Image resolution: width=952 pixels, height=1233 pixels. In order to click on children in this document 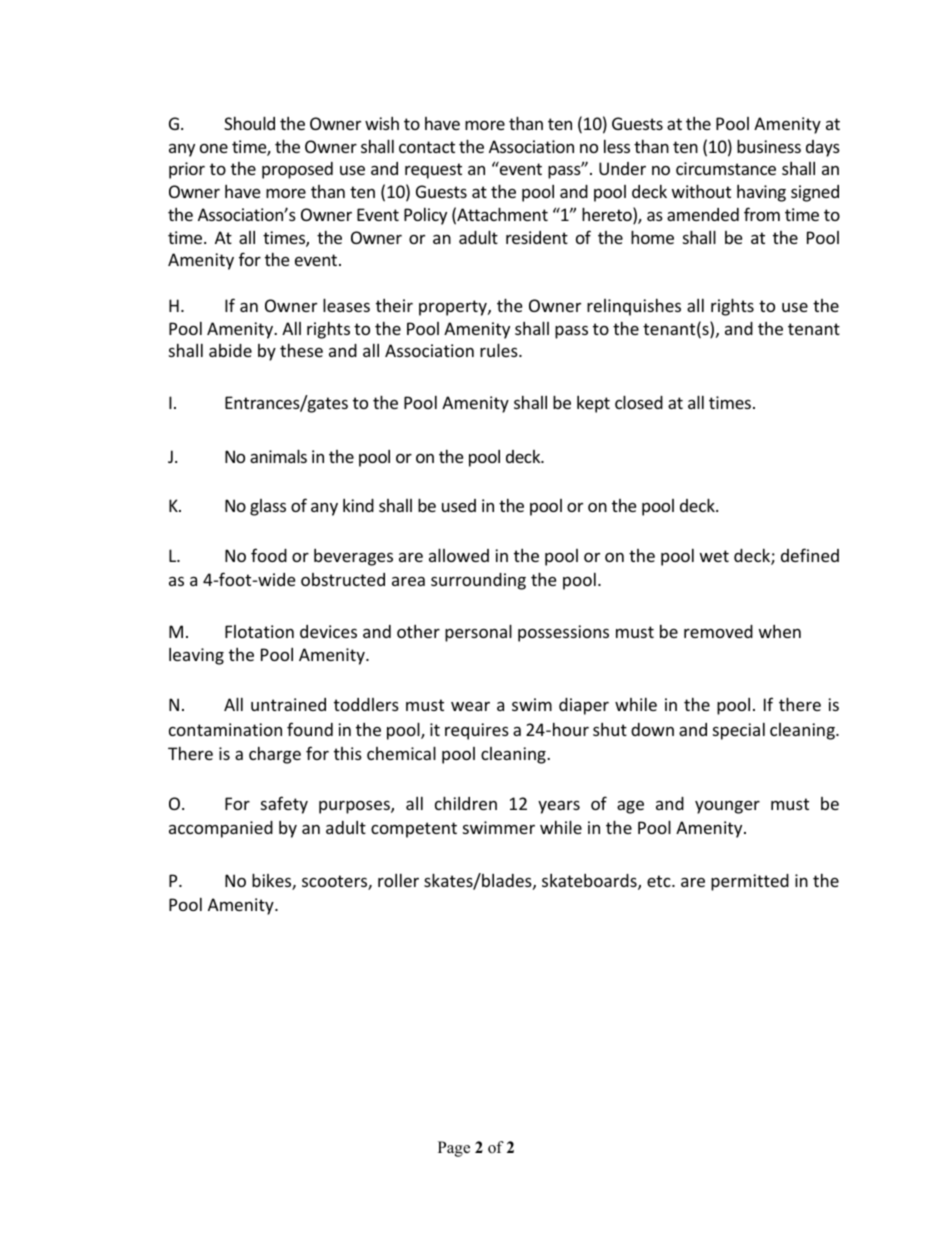, I will do `click(466, 803)`.
